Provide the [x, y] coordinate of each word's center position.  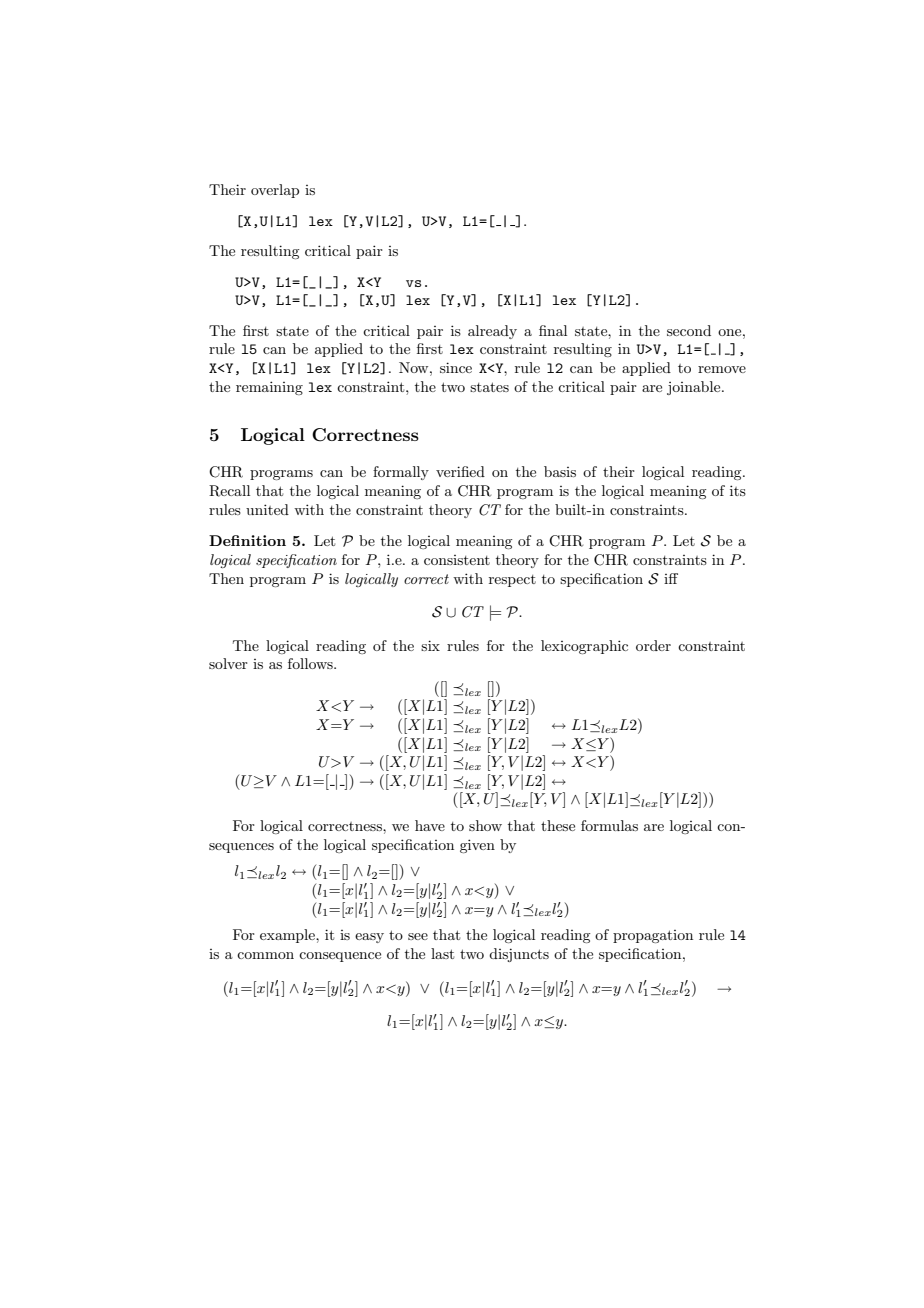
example [288, 936]
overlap [275, 191]
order [653, 645]
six [430, 645]
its [738, 490]
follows [311, 663]
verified [460, 471]
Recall [229, 491]
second [689, 330]
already [492, 332]
